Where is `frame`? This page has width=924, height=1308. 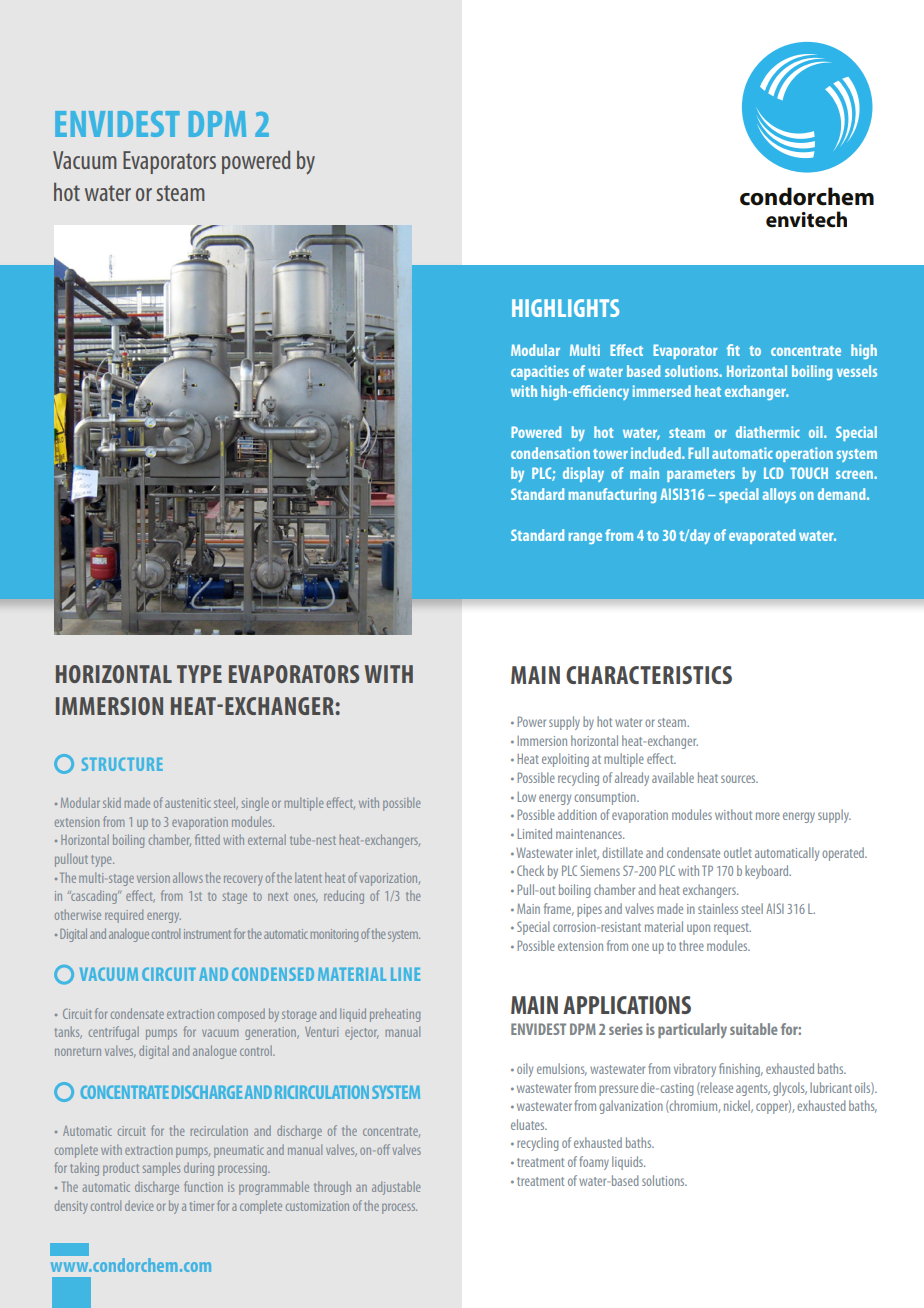 frame is located at coordinates (559, 909).
